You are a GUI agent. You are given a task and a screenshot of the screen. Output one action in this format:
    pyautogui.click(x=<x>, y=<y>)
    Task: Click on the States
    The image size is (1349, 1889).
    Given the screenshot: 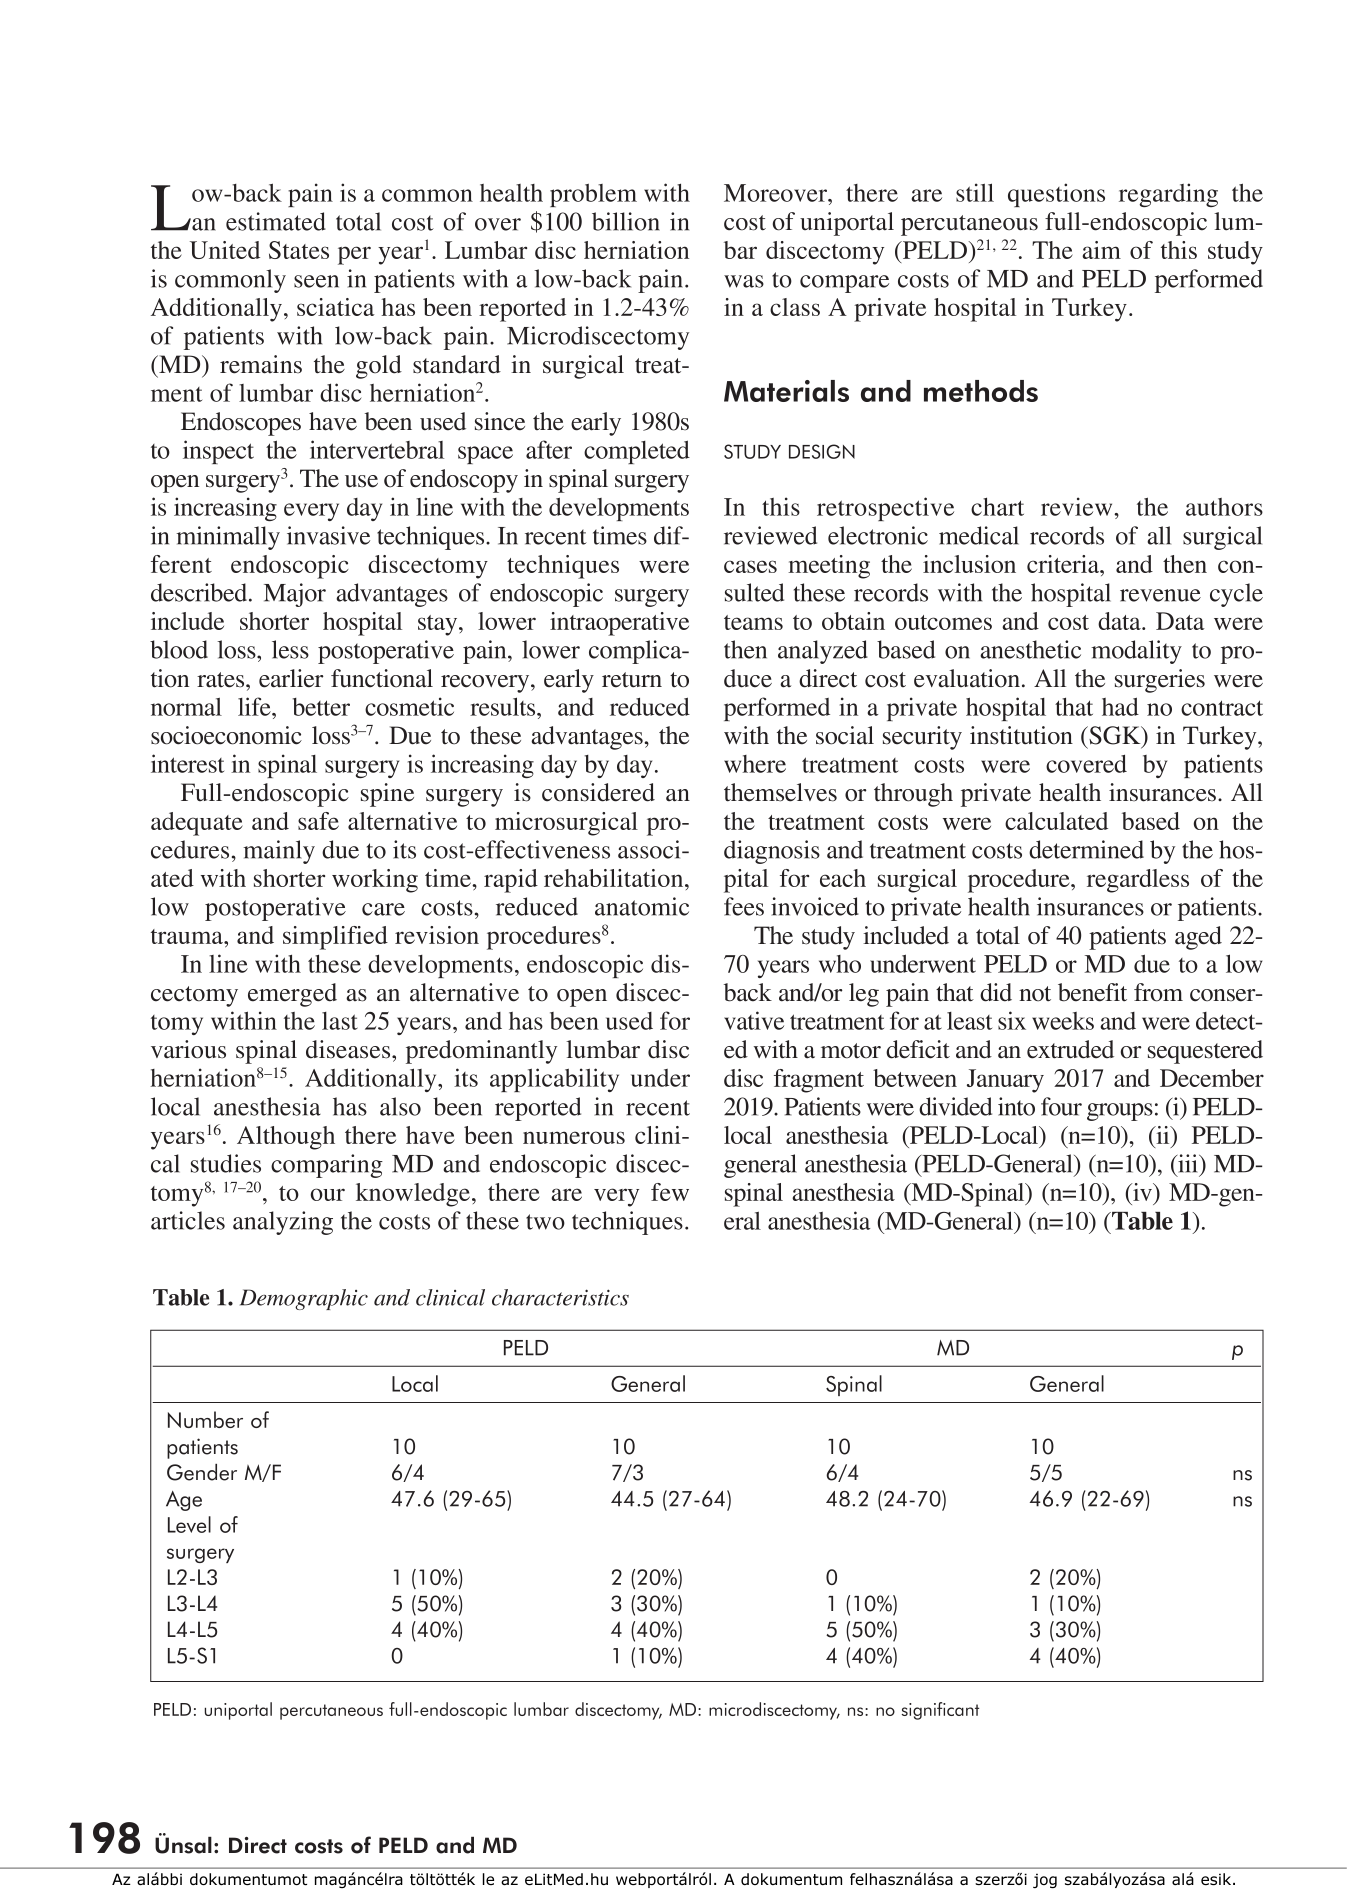 What is the action you would take?
    pyautogui.click(x=299, y=250)
